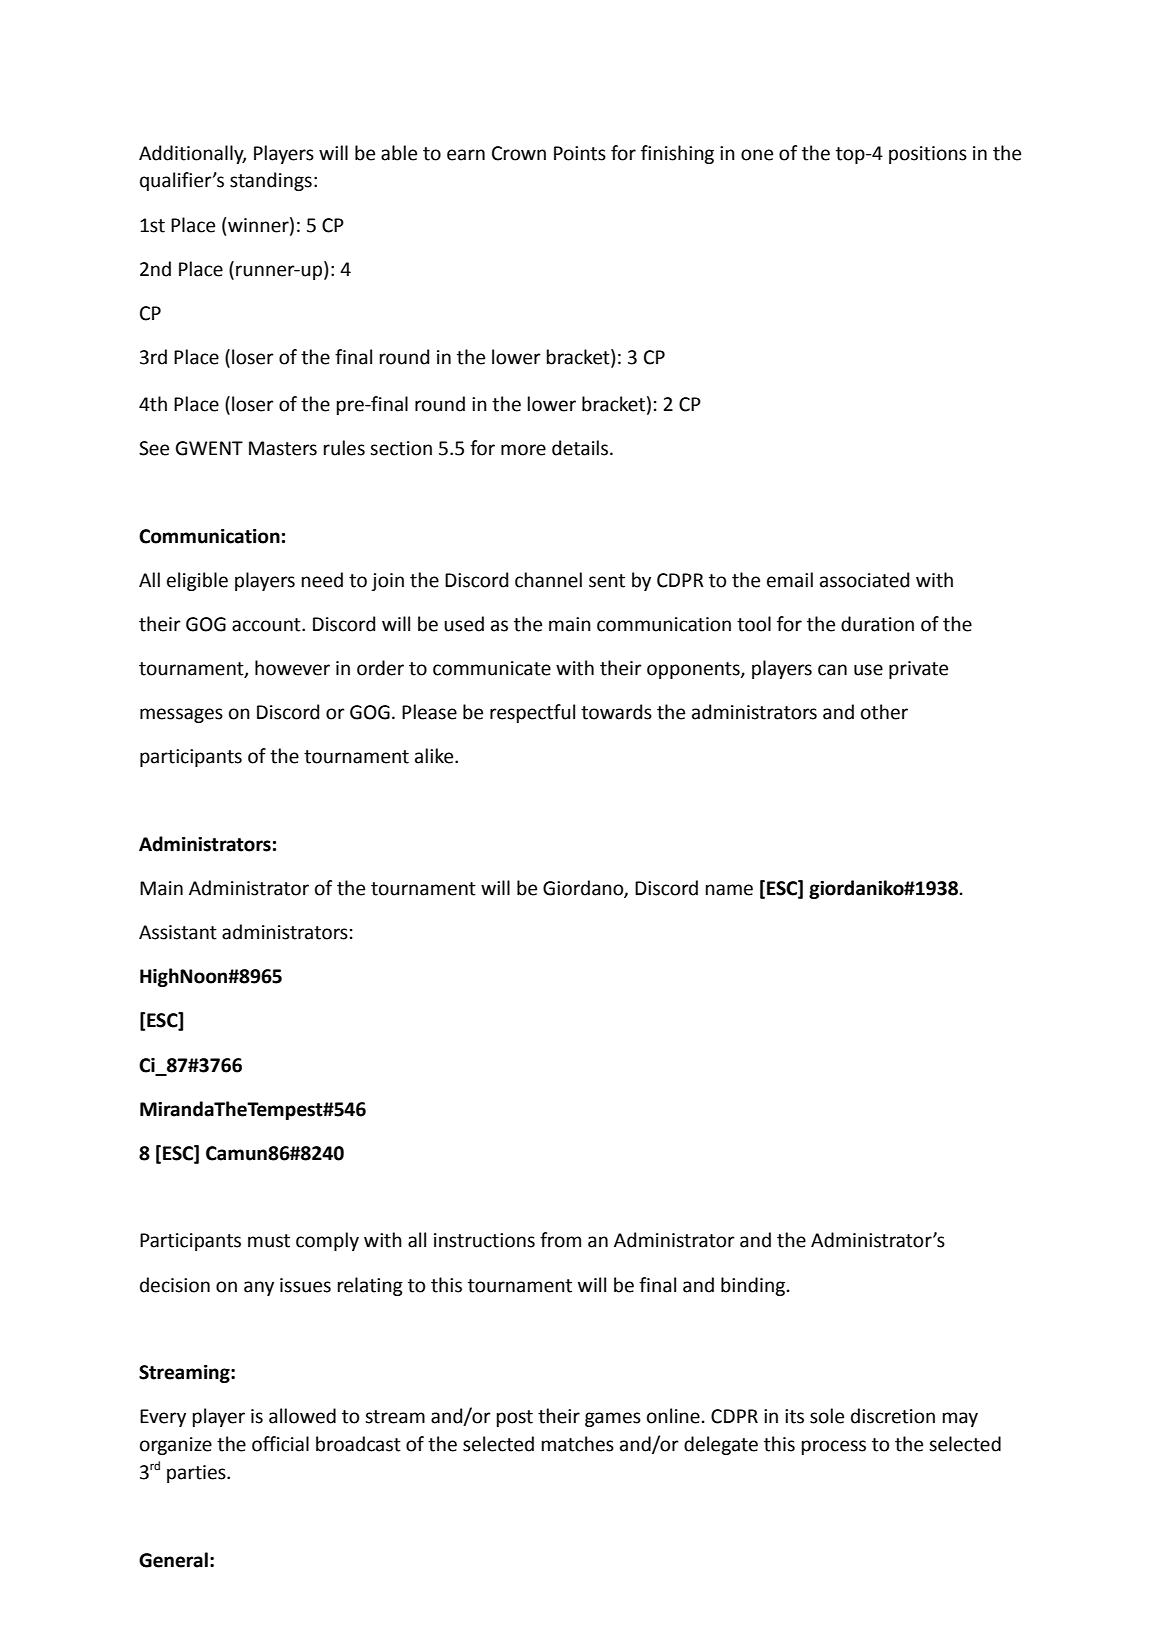 The image size is (1167, 1648). I want to click on duration, so click(877, 624).
